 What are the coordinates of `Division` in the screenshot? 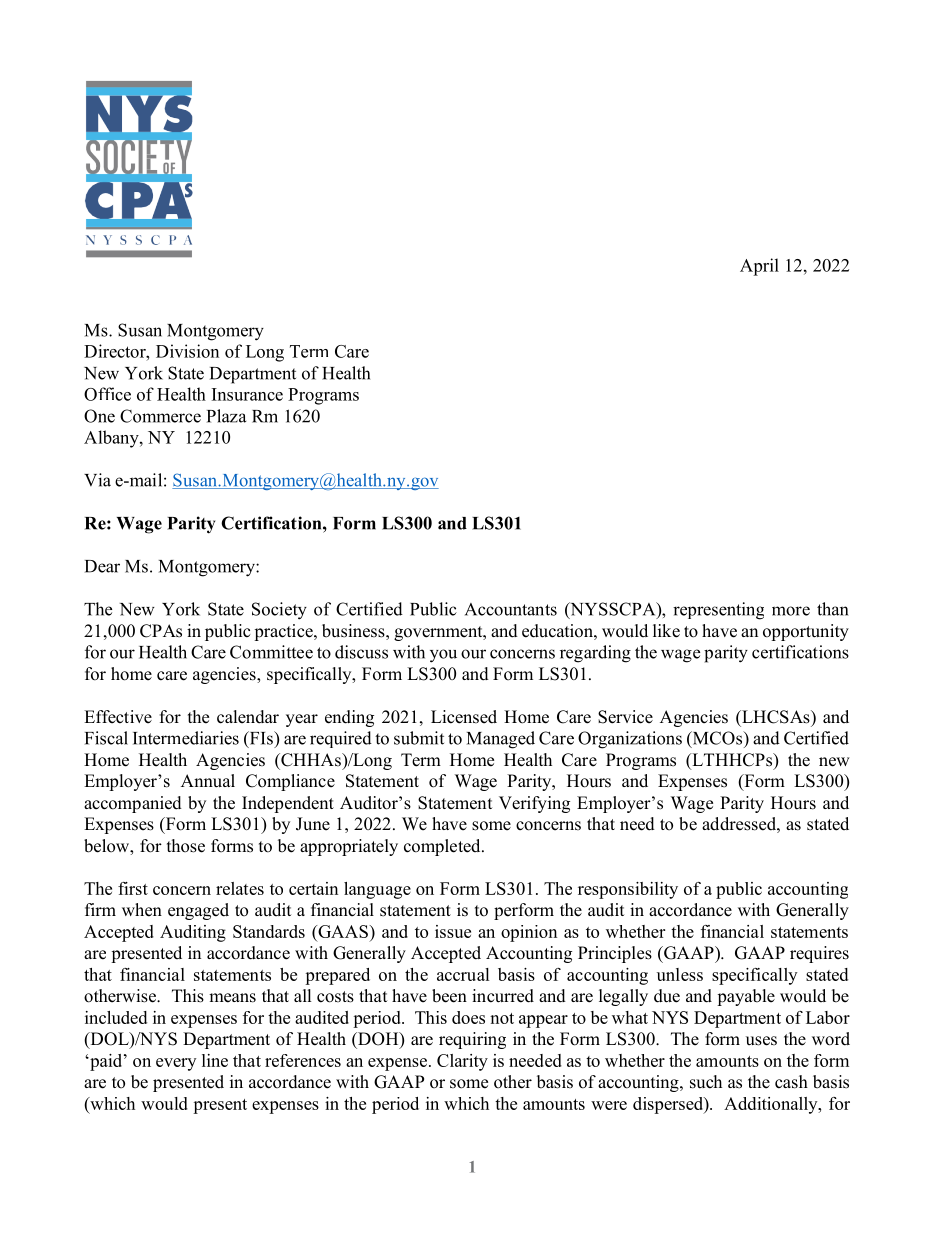 It's located at (187, 351).
